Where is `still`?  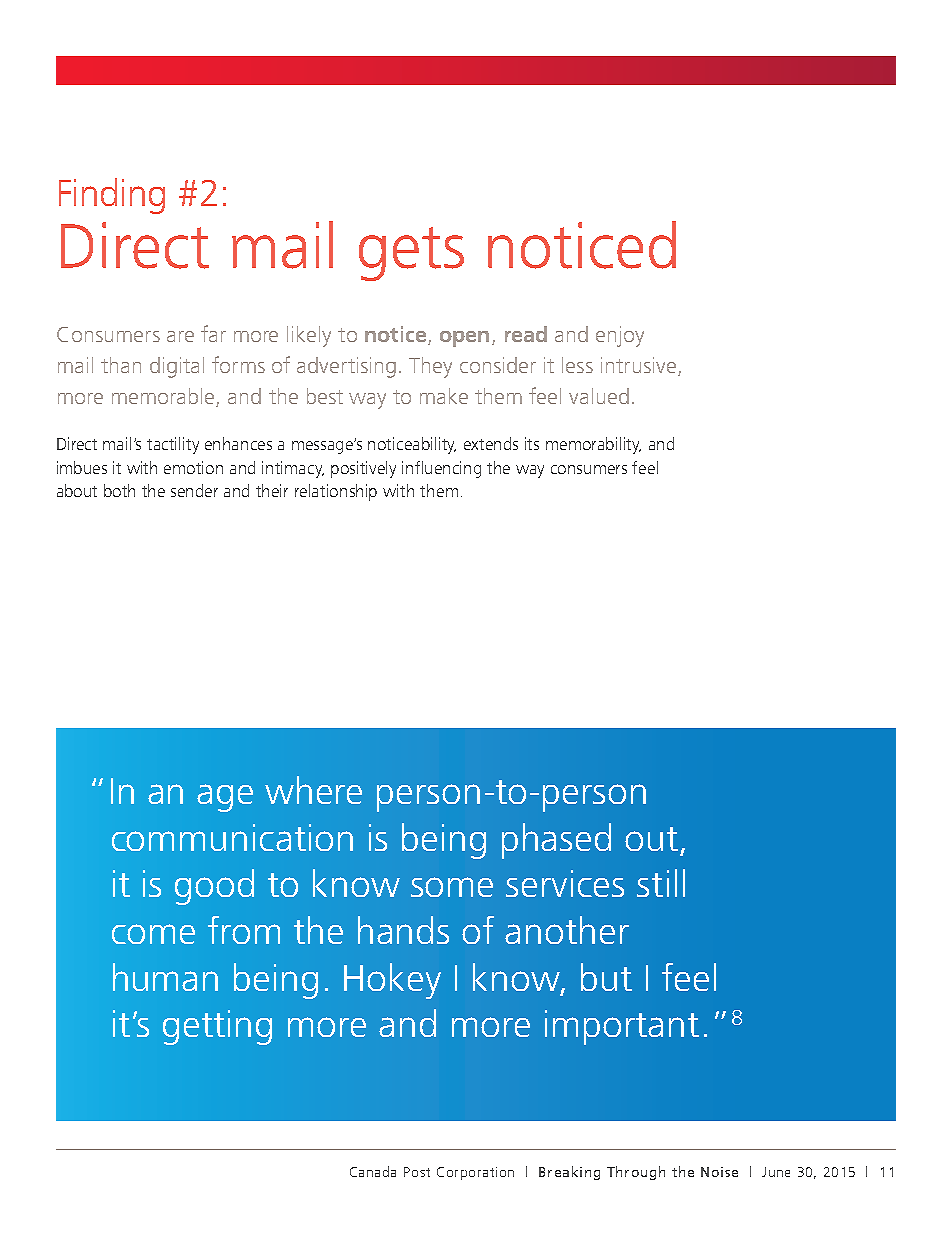 still is located at coordinates (661, 883).
